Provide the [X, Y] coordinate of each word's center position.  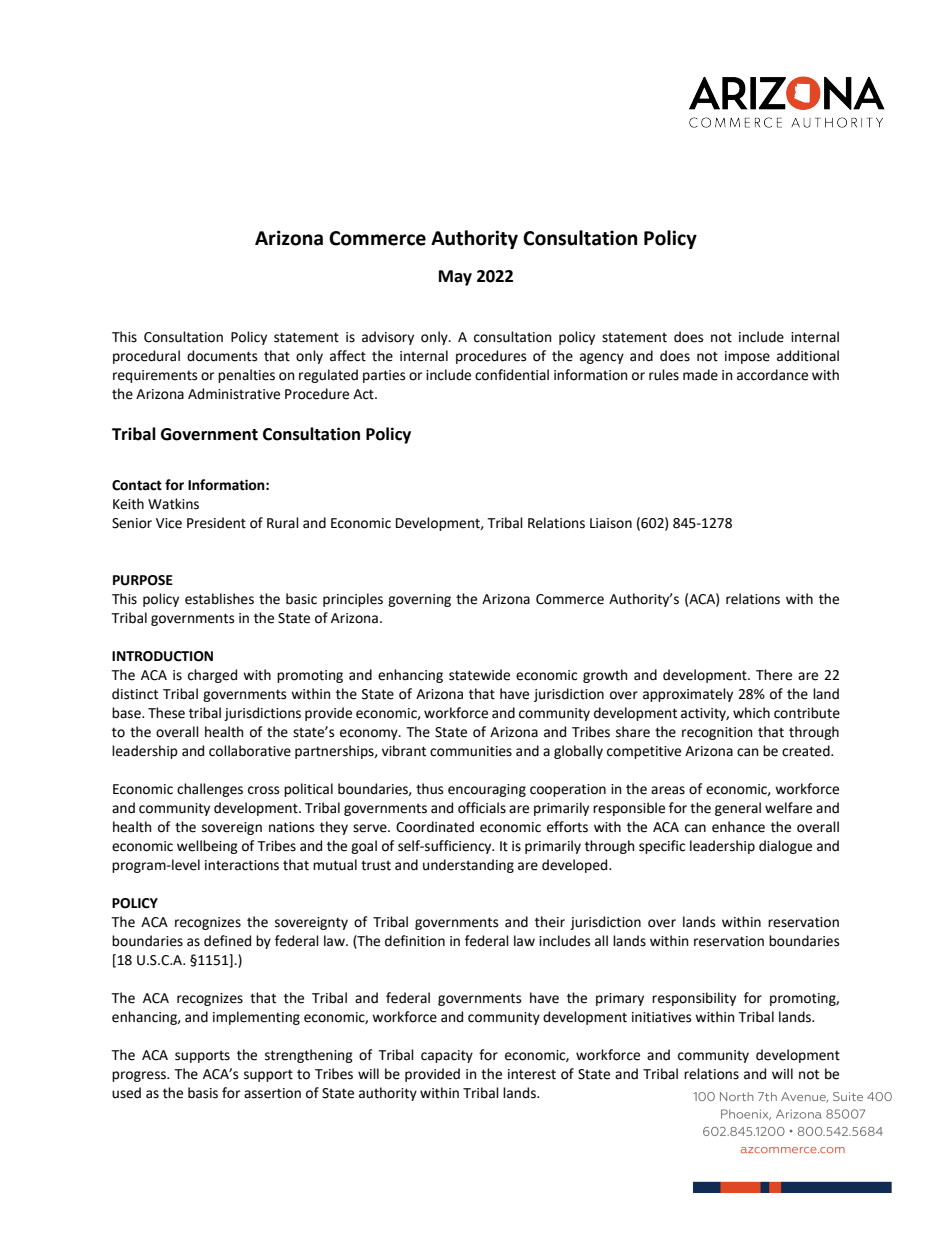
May [455, 278]
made [700, 375]
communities [471, 751]
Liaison [611, 523]
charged [212, 676]
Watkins [173, 504]
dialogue [785, 847]
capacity [447, 1056]
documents [222, 356]
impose [747, 357]
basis [203, 1093]
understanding [468, 866]
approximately [688, 695]
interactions [242, 865]
